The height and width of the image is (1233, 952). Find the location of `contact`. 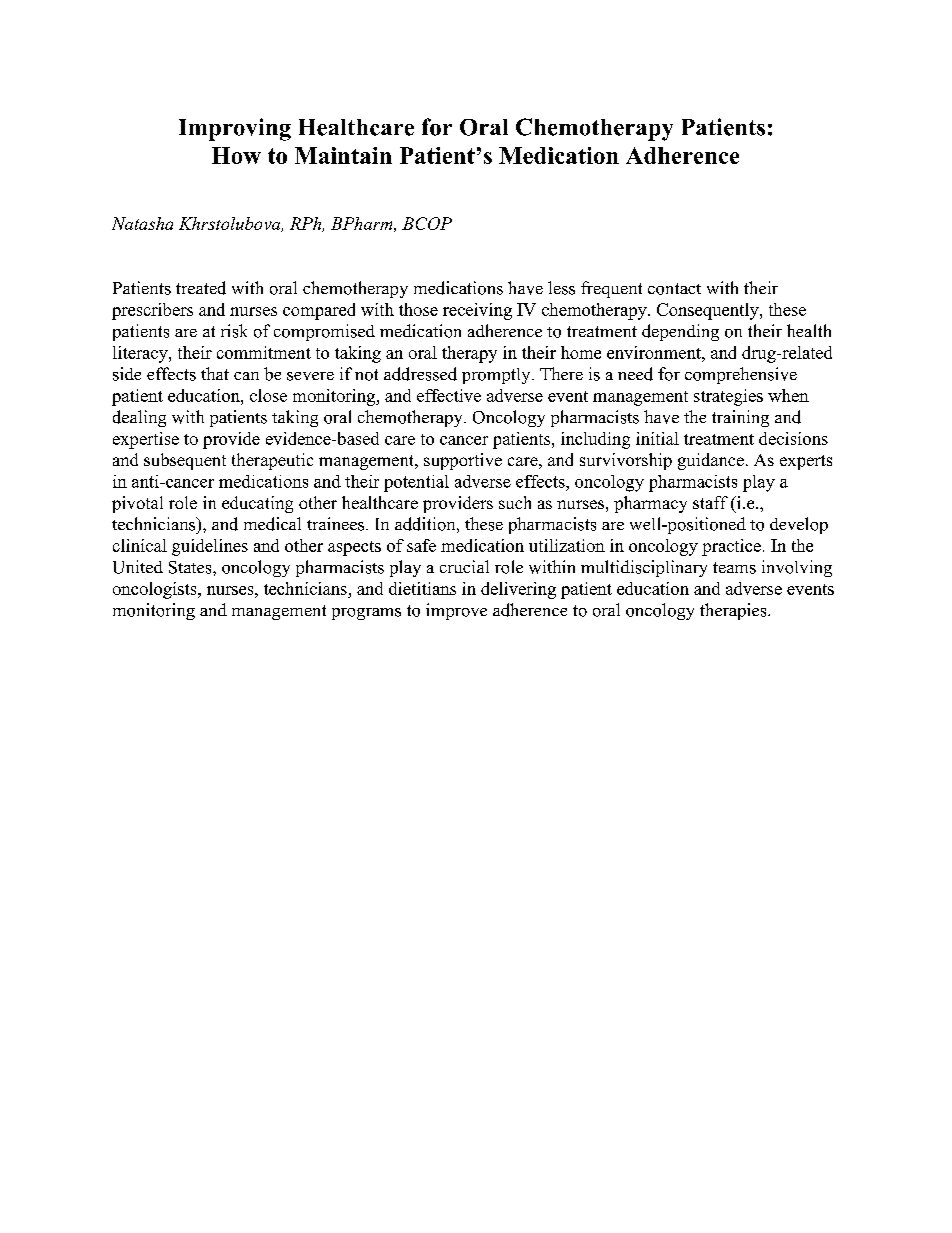

contact is located at coordinates (674, 289).
